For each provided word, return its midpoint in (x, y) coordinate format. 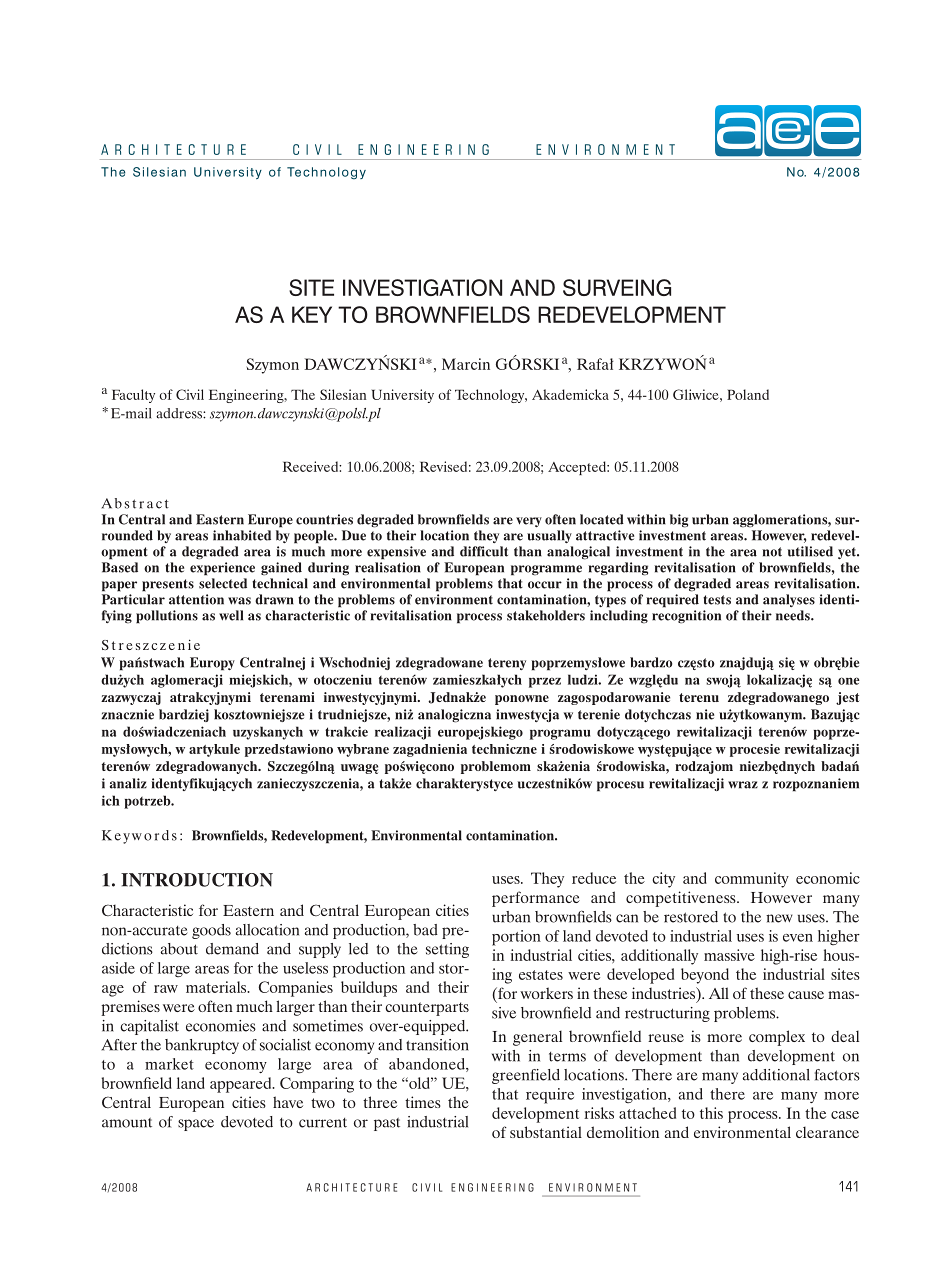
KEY (312, 314)
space (196, 1125)
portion (516, 938)
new (779, 918)
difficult (484, 551)
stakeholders (546, 615)
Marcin (466, 364)
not (772, 552)
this (711, 1113)
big (679, 521)
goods (211, 931)
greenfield (526, 1076)
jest (847, 698)
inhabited (242, 535)
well (231, 615)
